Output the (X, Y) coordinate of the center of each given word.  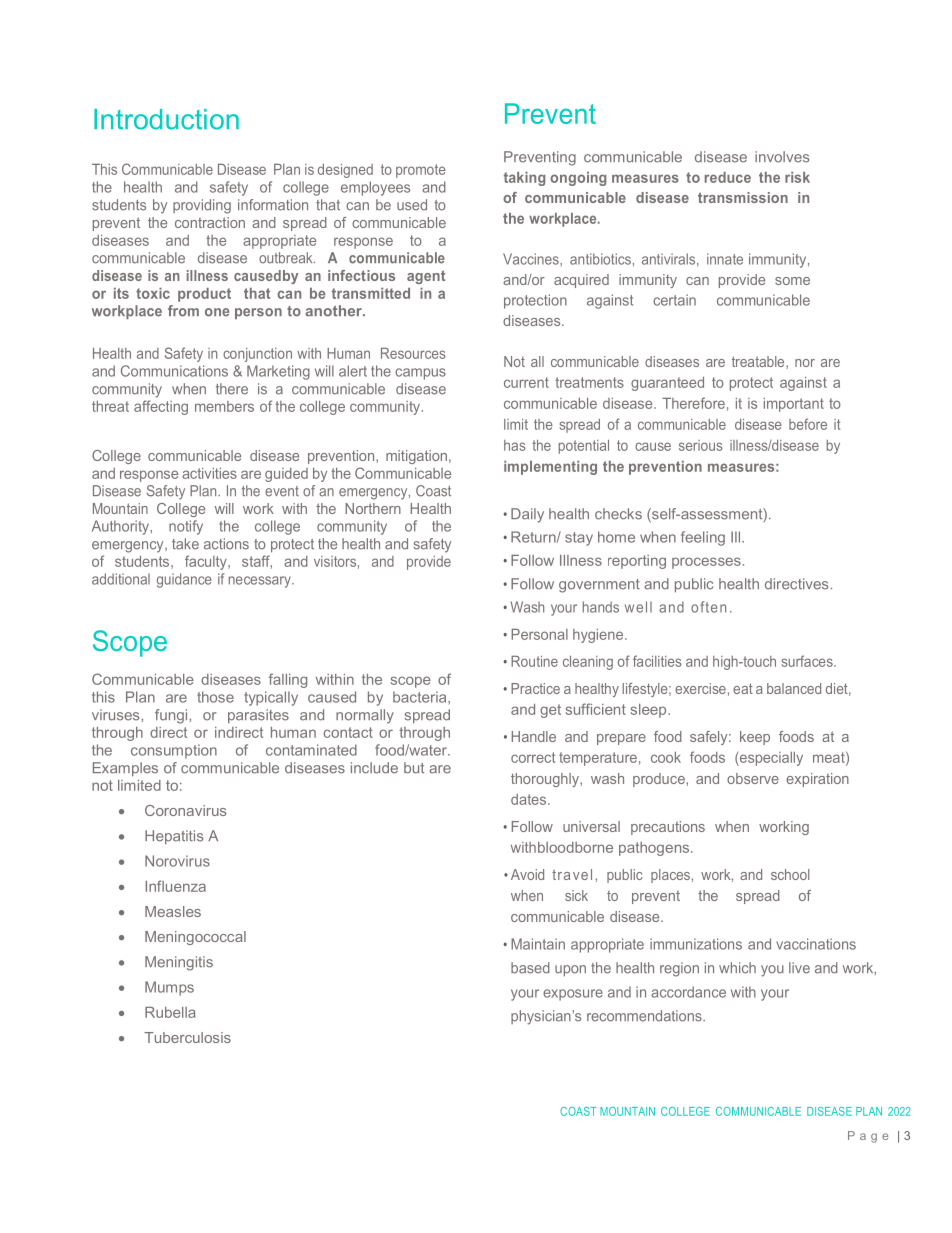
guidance (184, 580)
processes (706, 563)
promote (421, 171)
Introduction (166, 119)
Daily (527, 515)
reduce (728, 177)
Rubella (170, 1012)
